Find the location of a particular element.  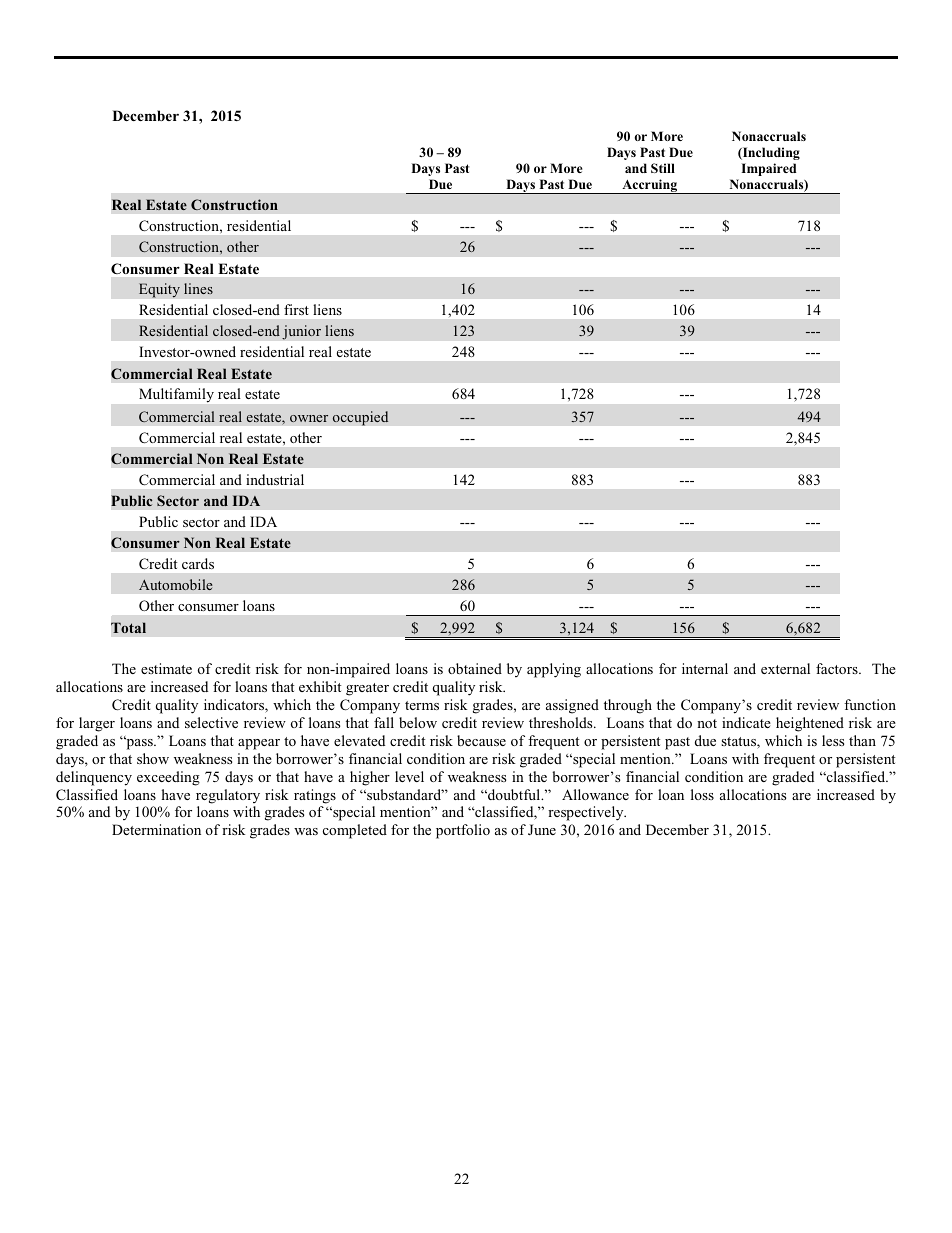

cards is located at coordinates (198, 563).
